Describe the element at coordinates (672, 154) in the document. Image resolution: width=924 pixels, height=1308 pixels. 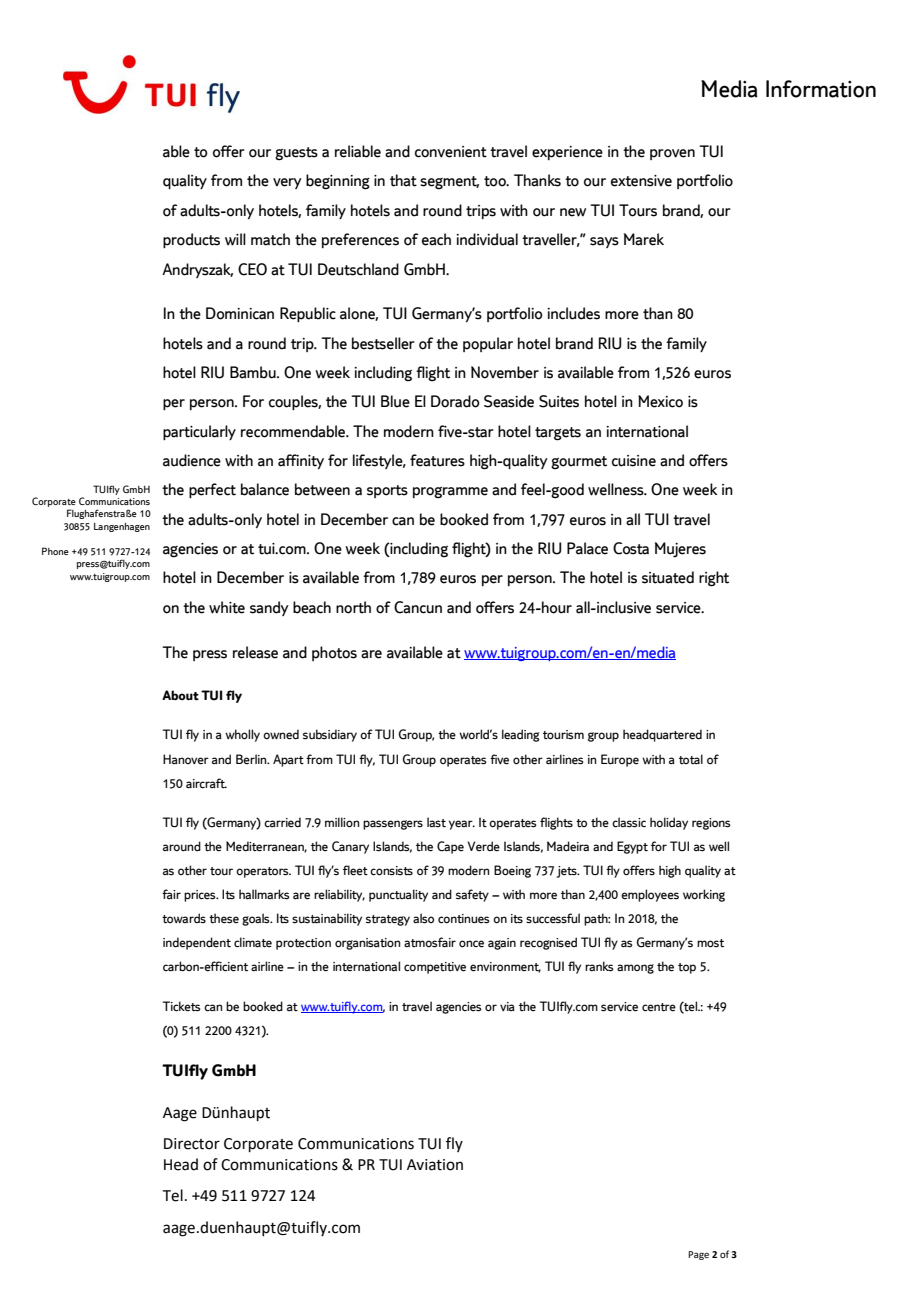
I see `proven` at that location.
